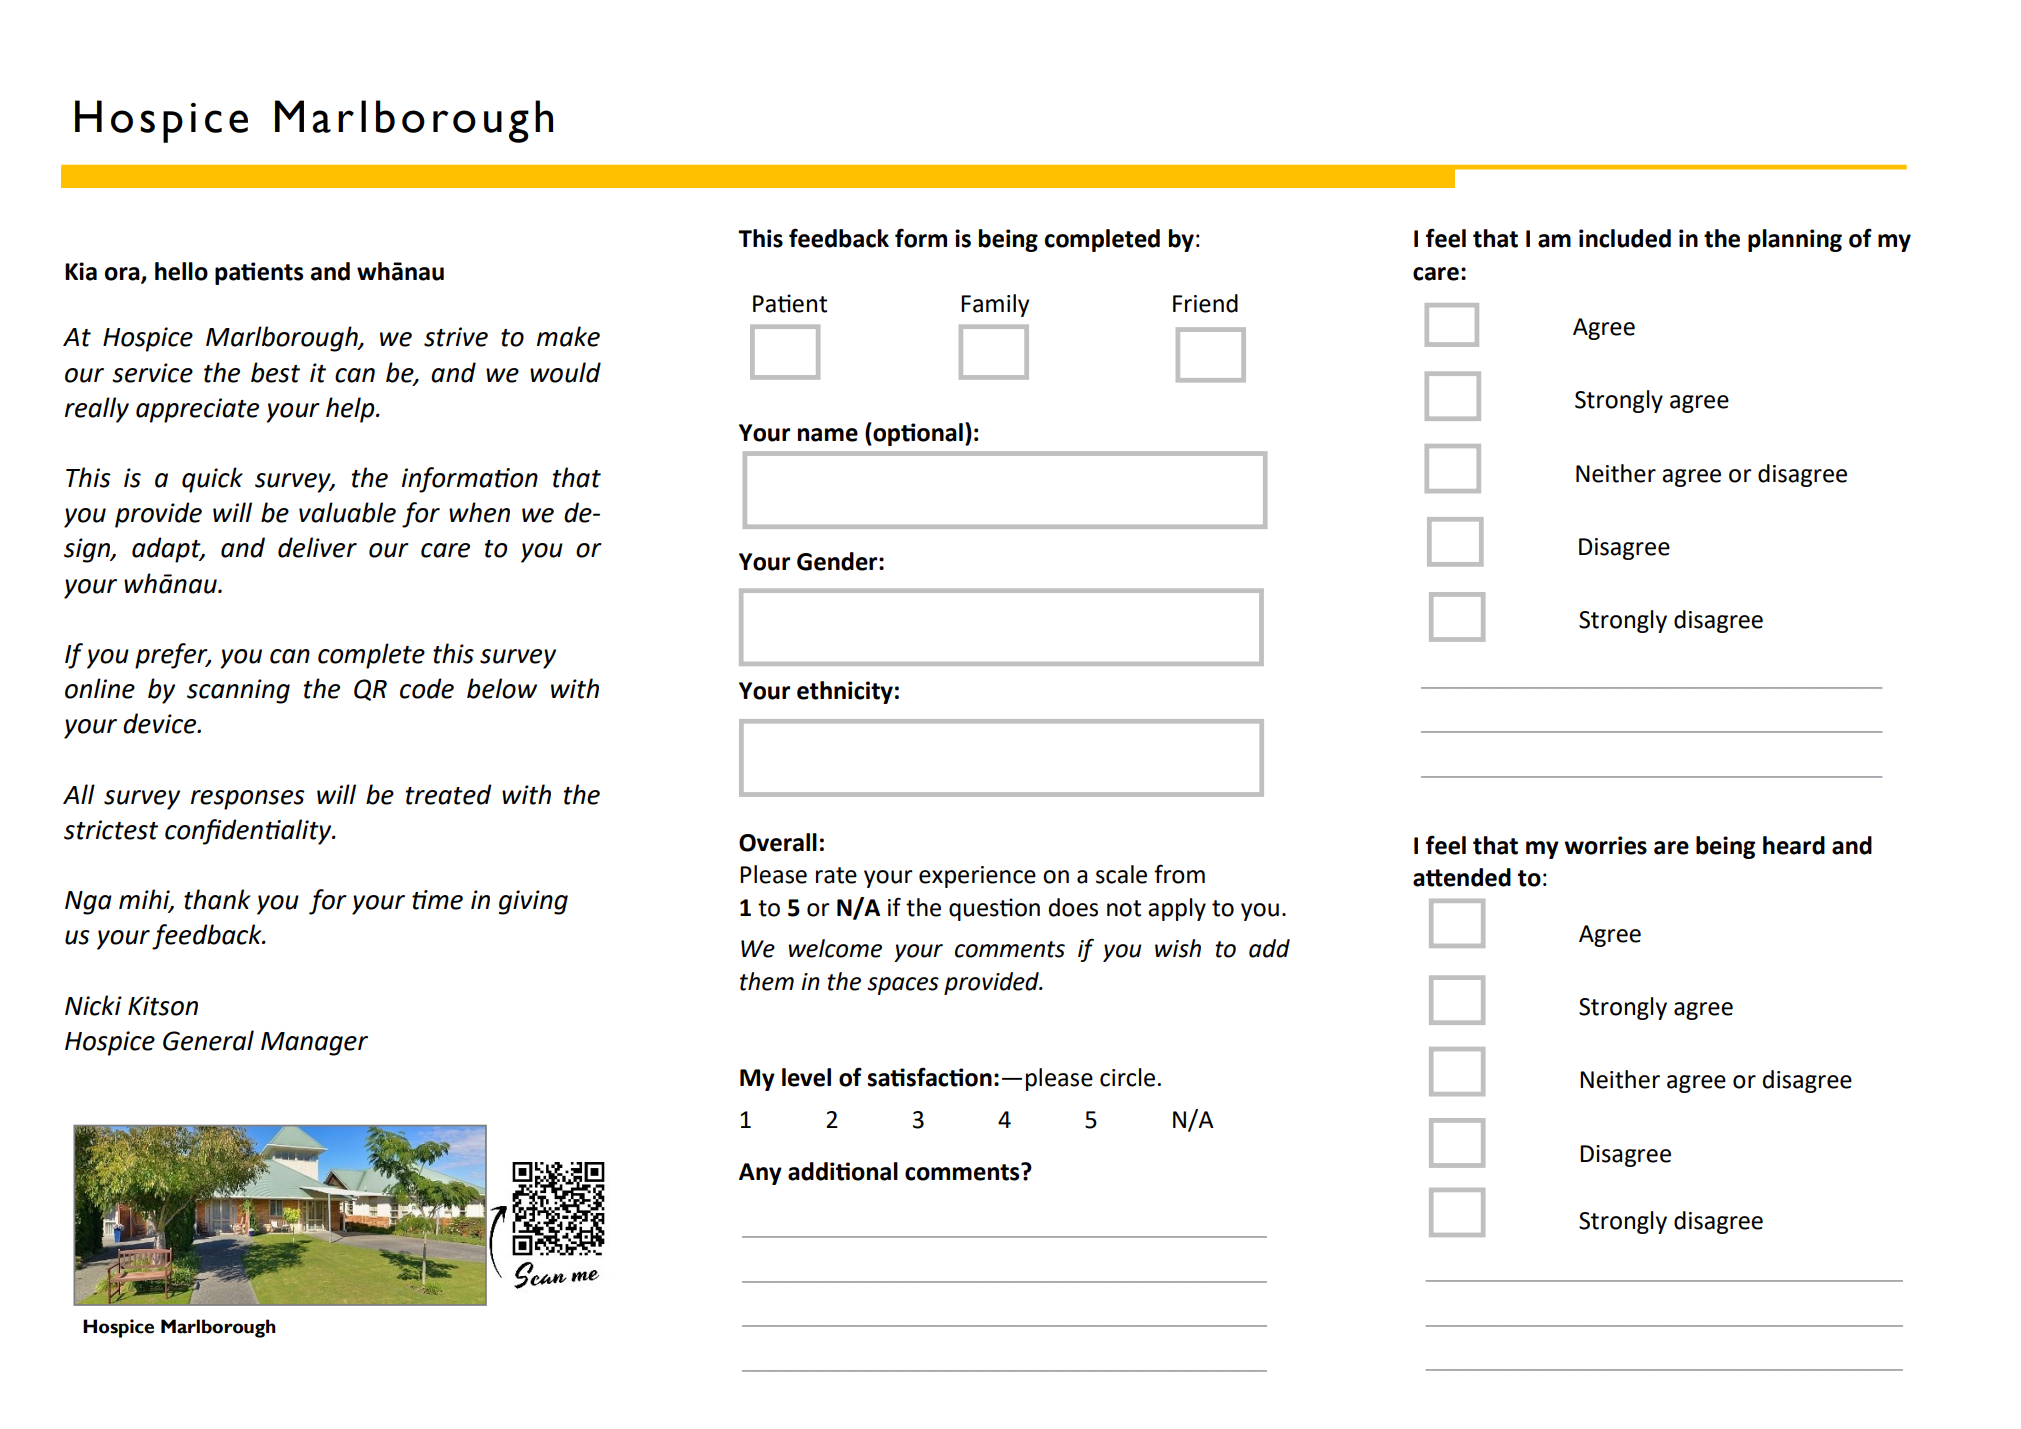 This page has width=2021, height=1429. I want to click on hello, so click(181, 271).
